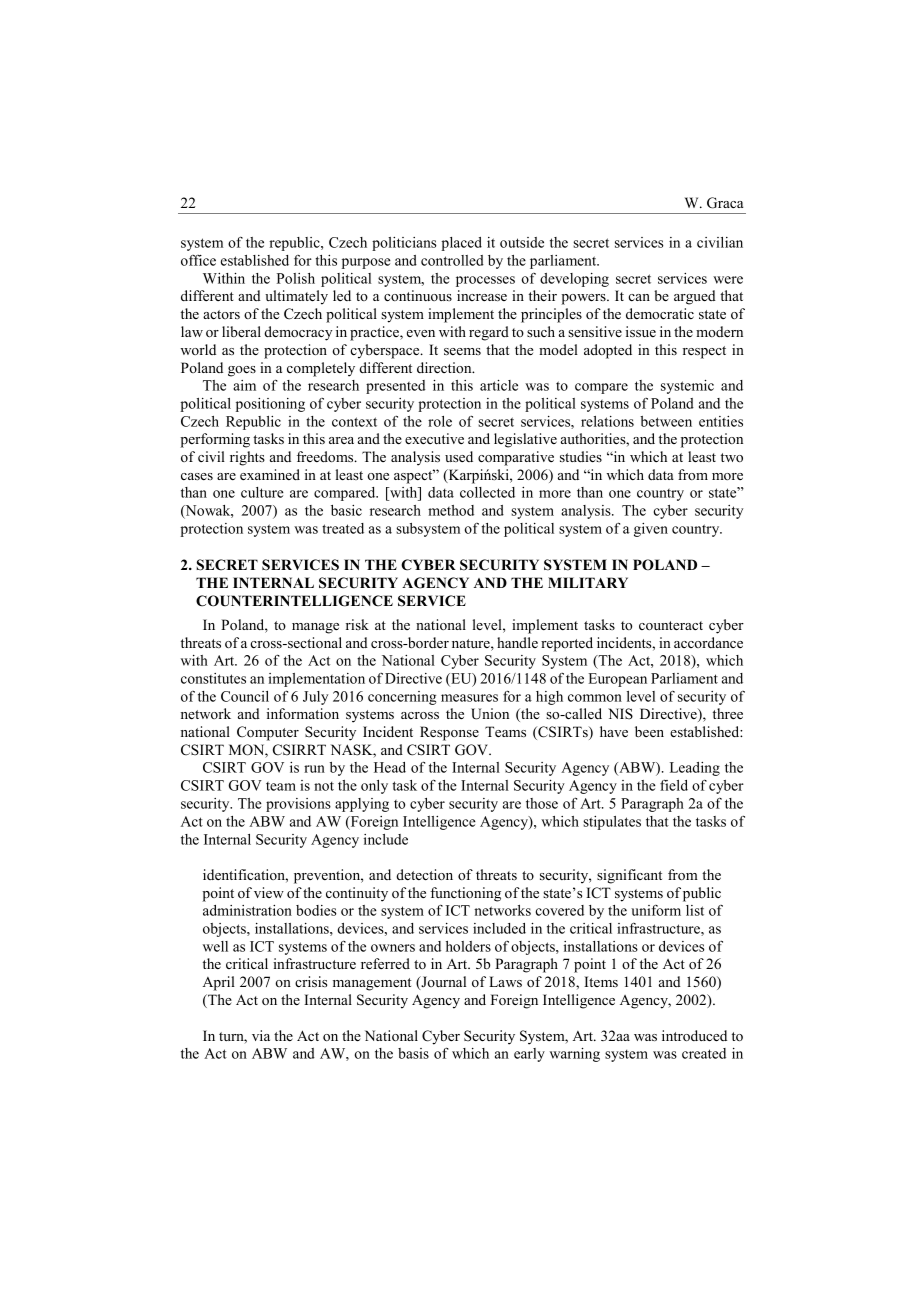 Image resolution: width=924 pixels, height=1308 pixels. I want to click on method, so click(451, 510).
